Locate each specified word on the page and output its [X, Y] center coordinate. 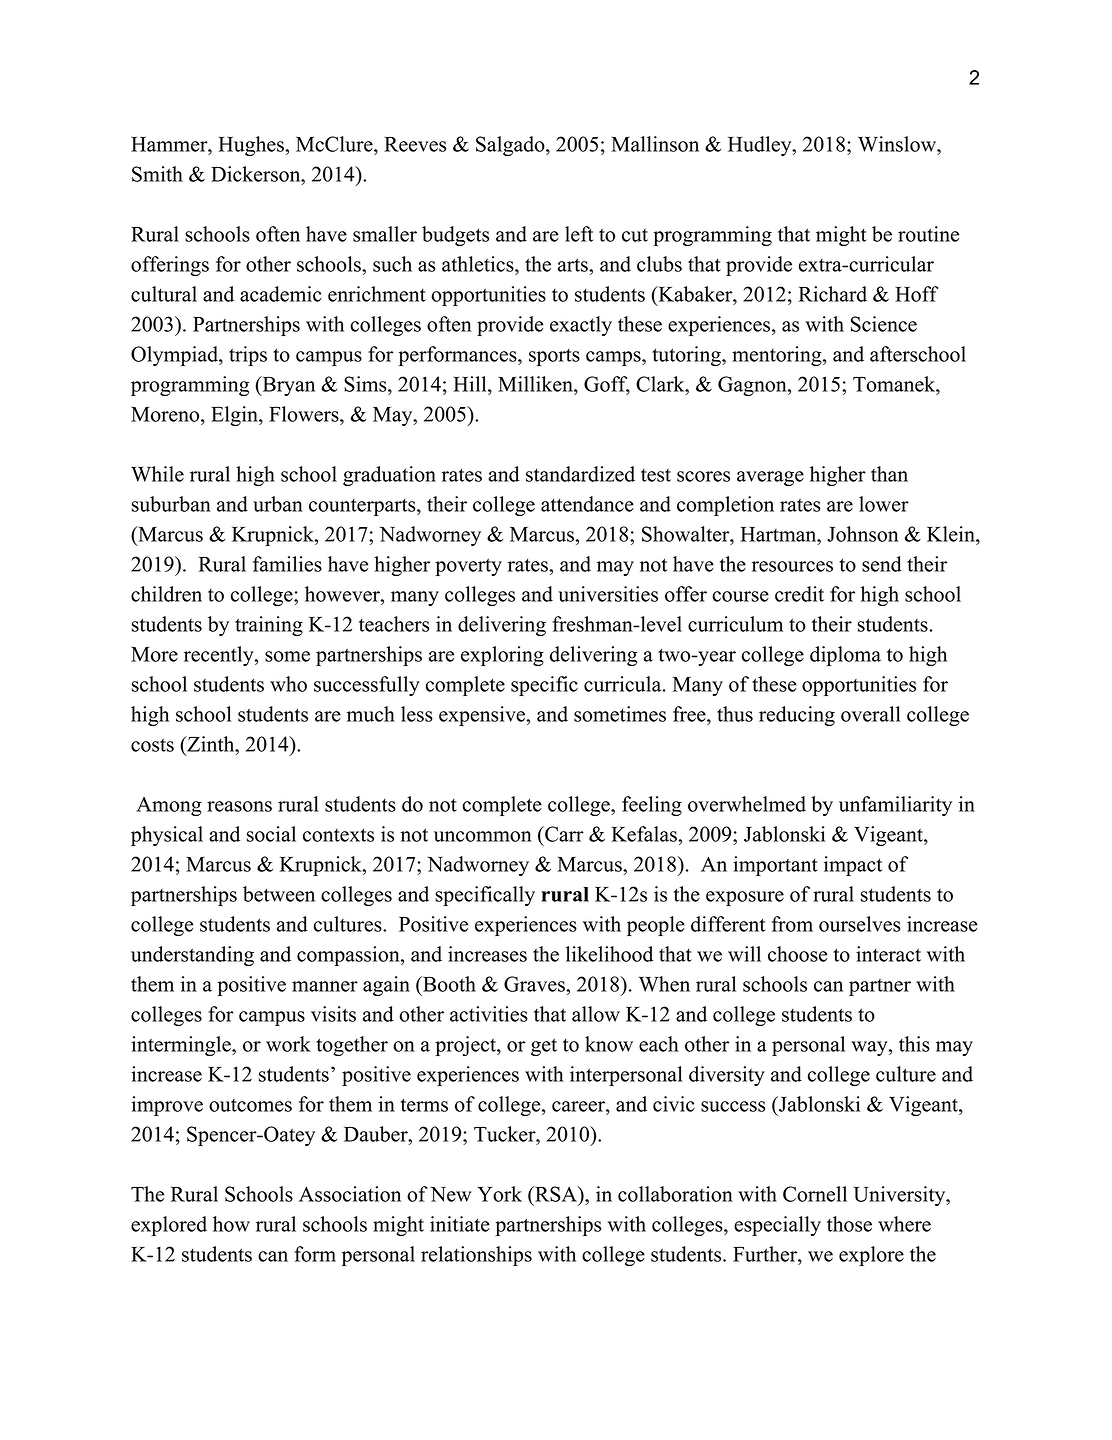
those [849, 1224]
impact [853, 866]
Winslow [898, 144]
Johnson [862, 534]
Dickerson [257, 174]
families [287, 564]
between [279, 894]
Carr [563, 834]
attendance [587, 504]
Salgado [510, 146]
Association [350, 1194]
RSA [555, 1194]
